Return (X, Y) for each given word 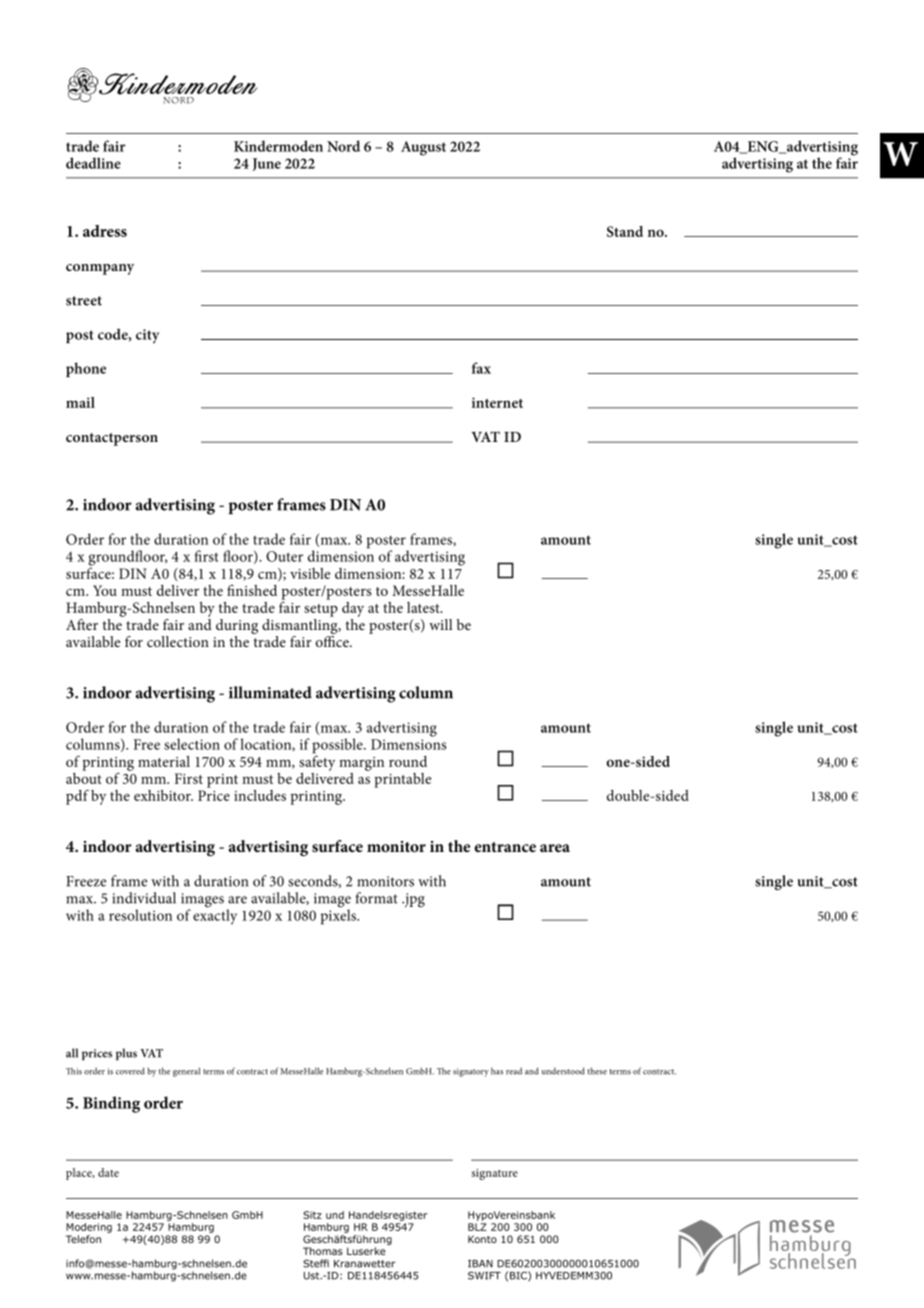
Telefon (83, 1239)
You (105, 590)
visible (310, 573)
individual (144, 898)
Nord (343, 146)
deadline (93, 163)
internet (497, 402)
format (376, 898)
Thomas (323, 1251)
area (555, 848)
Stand (625, 231)
